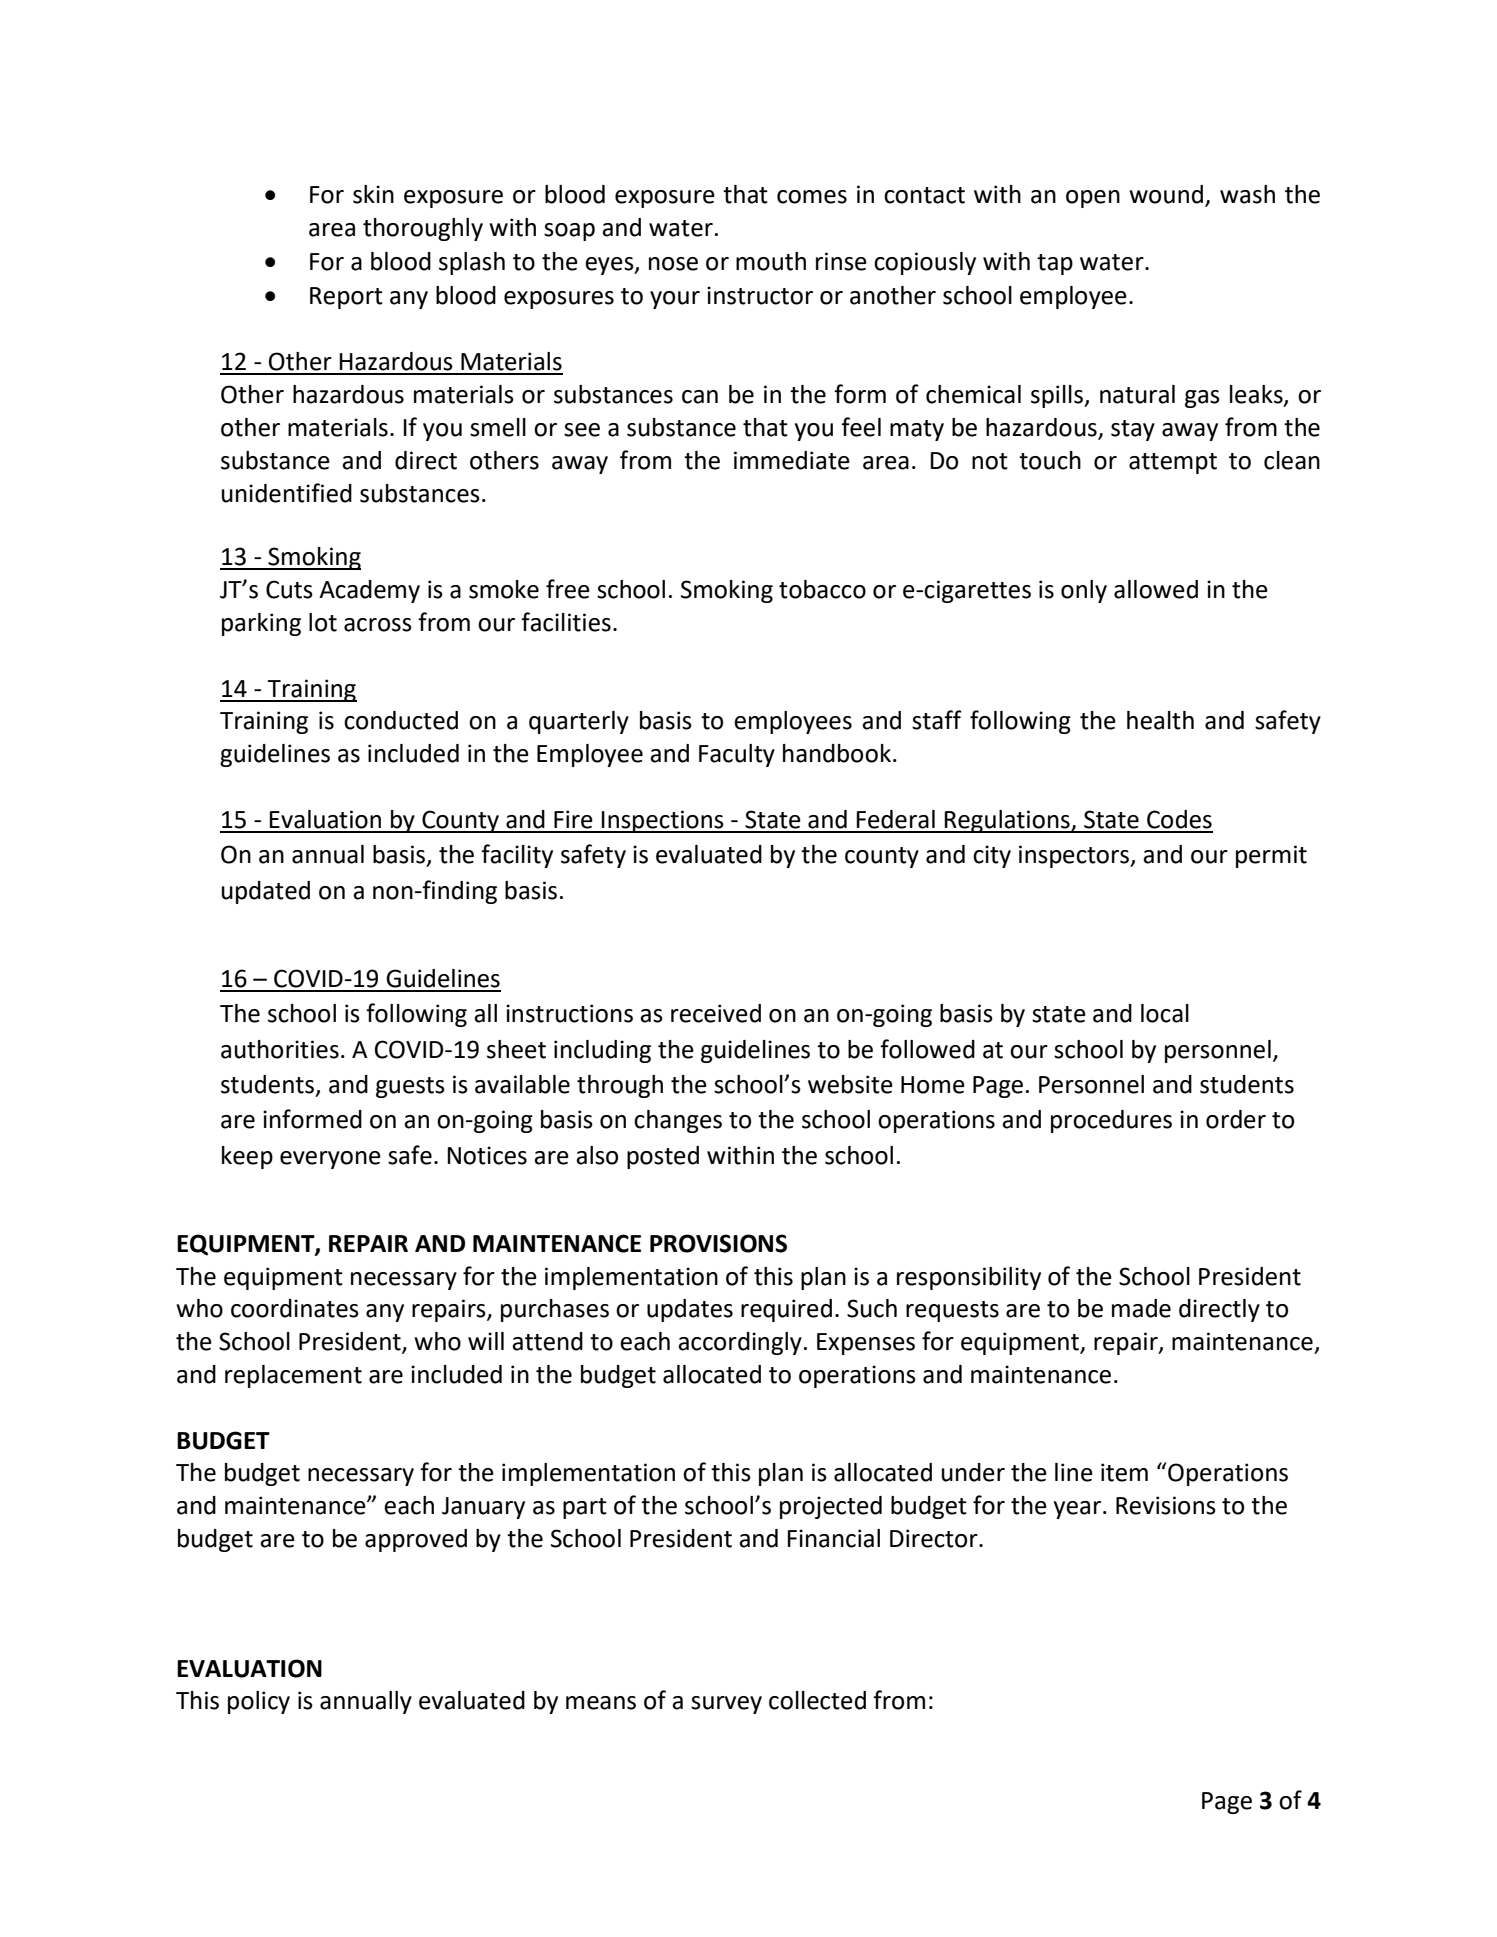 This screenshot has width=1497, height=1937. I want to click on policy, so click(259, 1702).
